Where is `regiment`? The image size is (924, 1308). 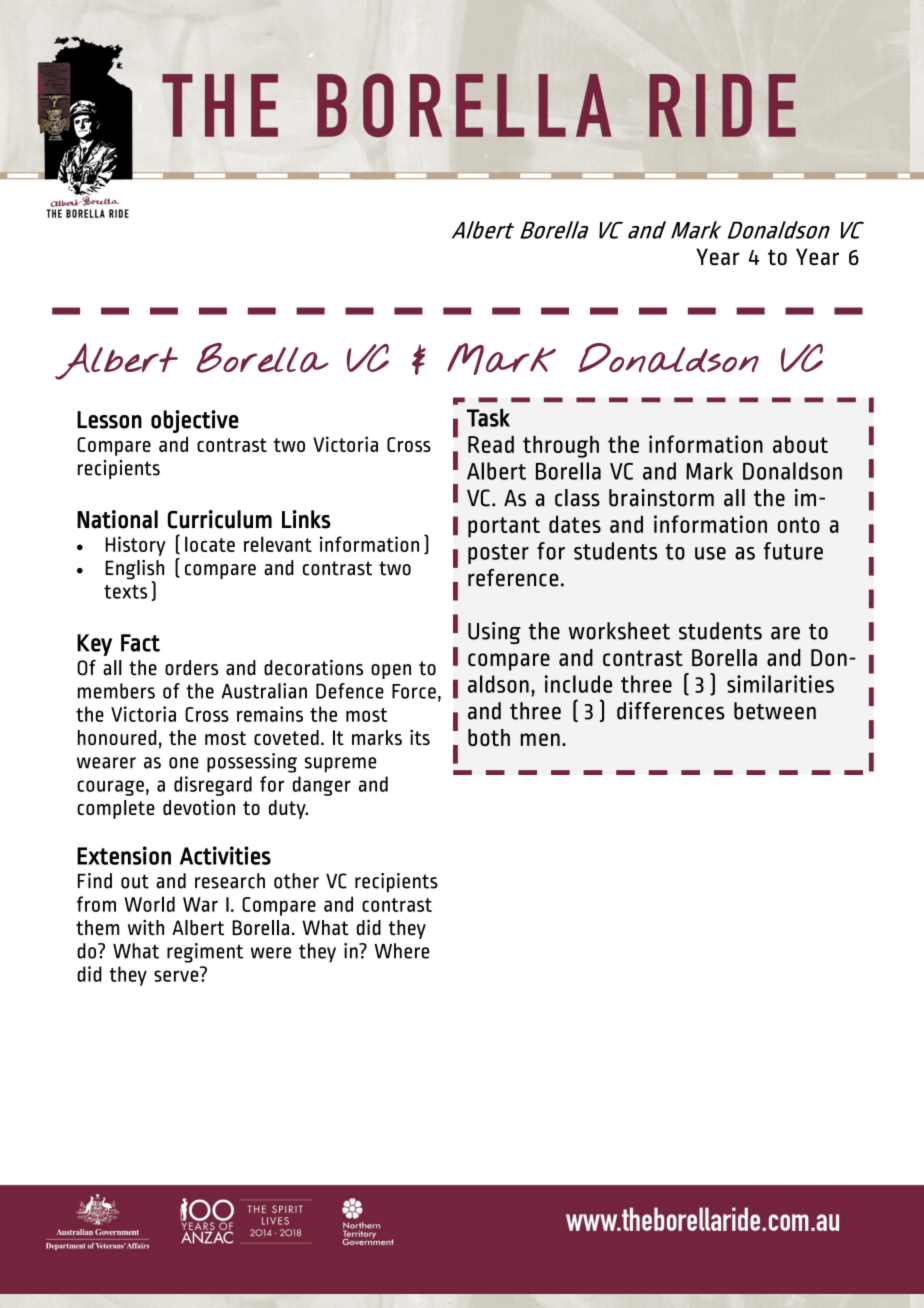
regiment is located at coordinates (205, 953).
